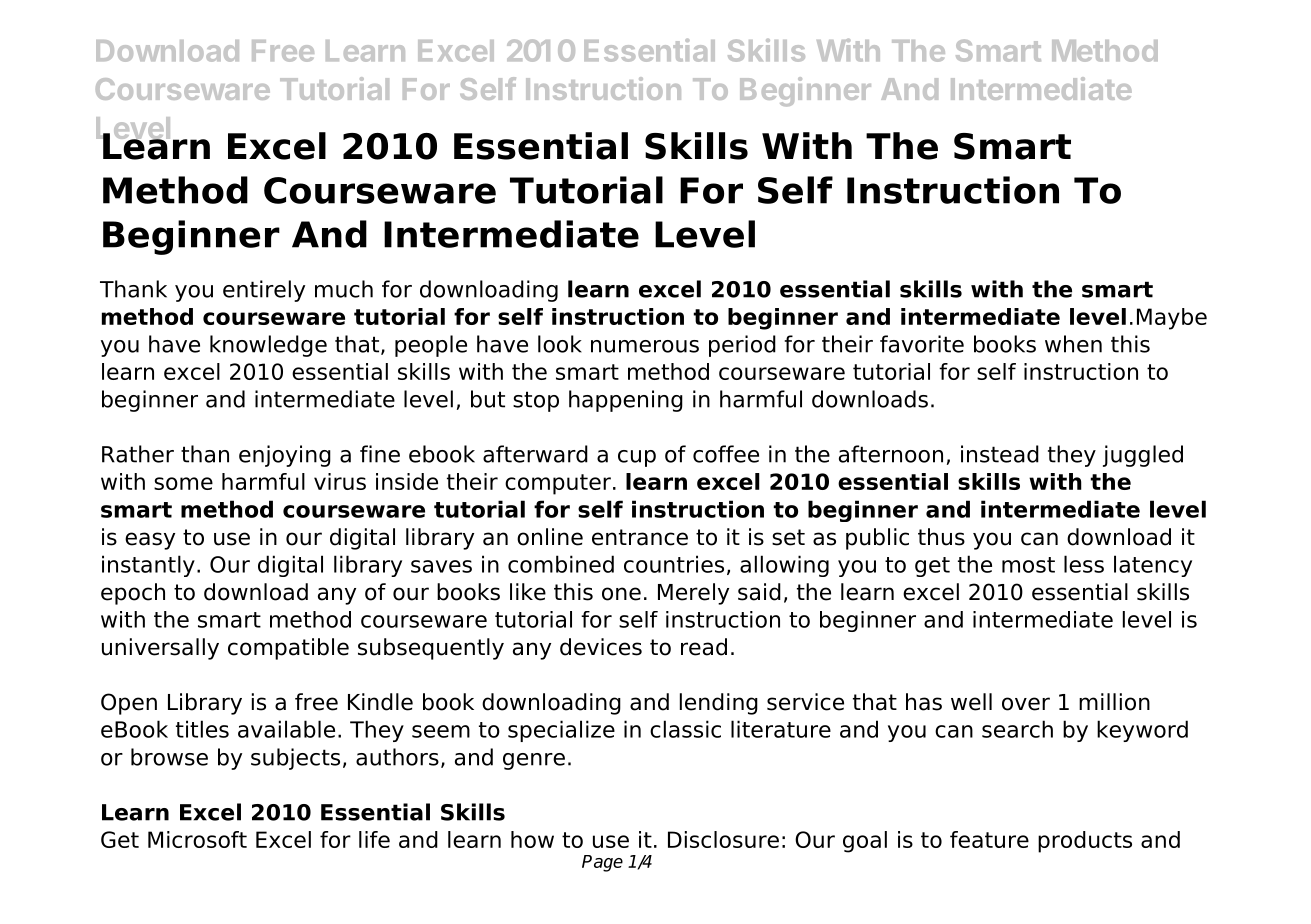 This screenshot has height=924, width=1311. I want to click on over, so click(1026, 704).
